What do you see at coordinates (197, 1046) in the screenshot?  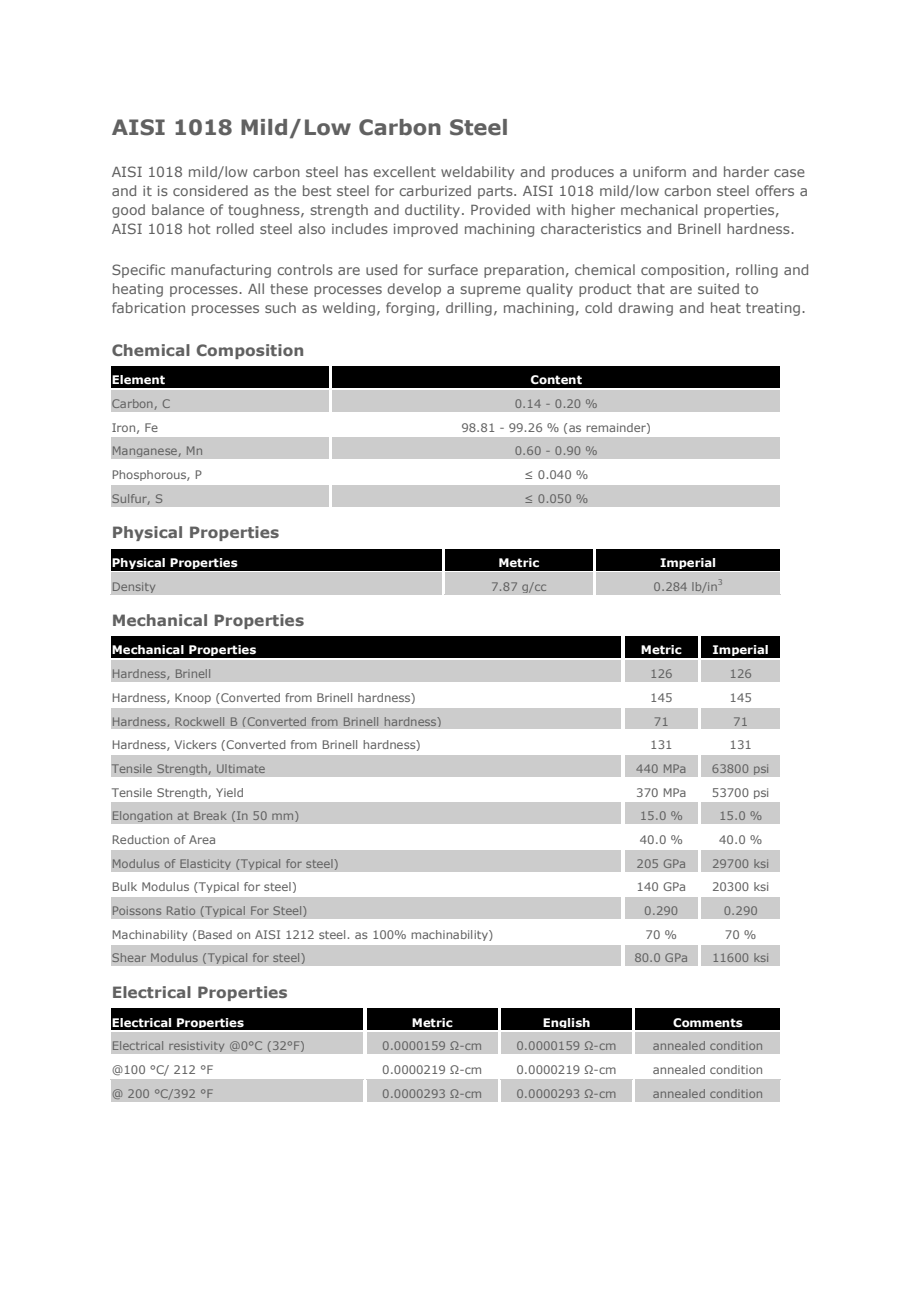 I see `resistivity` at bounding box center [197, 1046].
